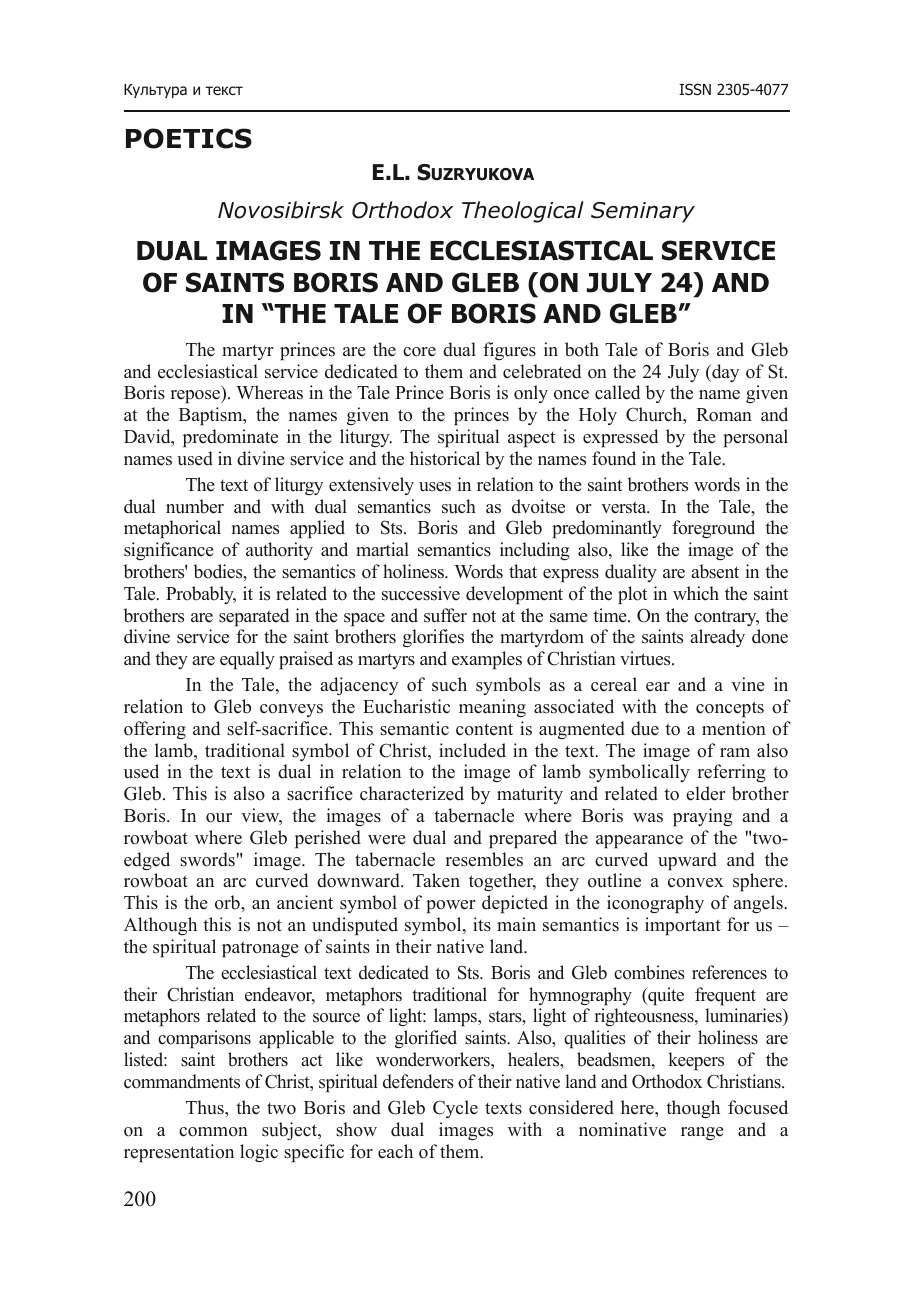 The height and width of the screenshot is (1297, 914). I want to click on separated, so click(254, 617).
